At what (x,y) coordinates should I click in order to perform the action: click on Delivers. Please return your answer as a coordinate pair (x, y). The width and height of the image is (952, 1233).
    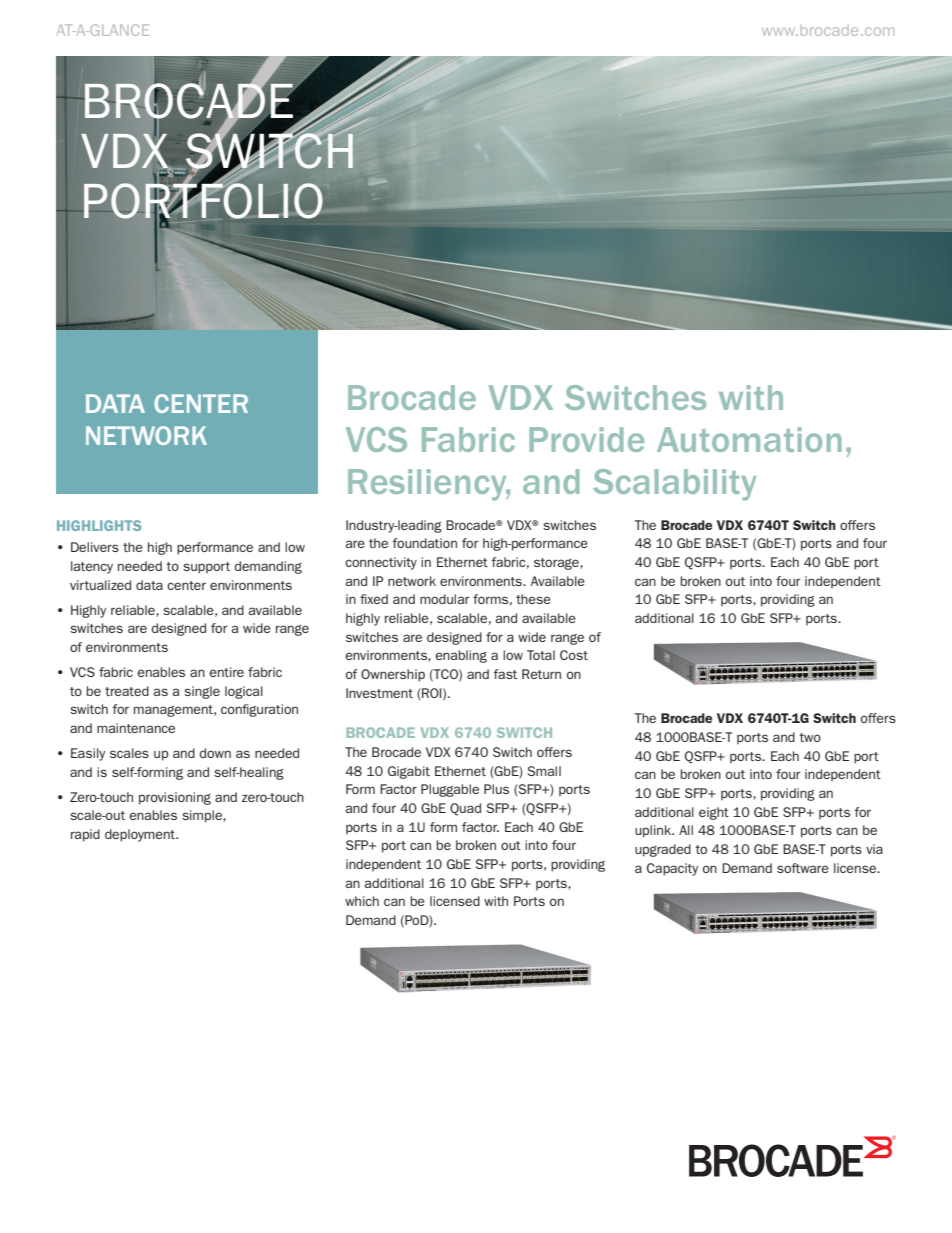
    Looking at the image, I should click on (95, 547).
